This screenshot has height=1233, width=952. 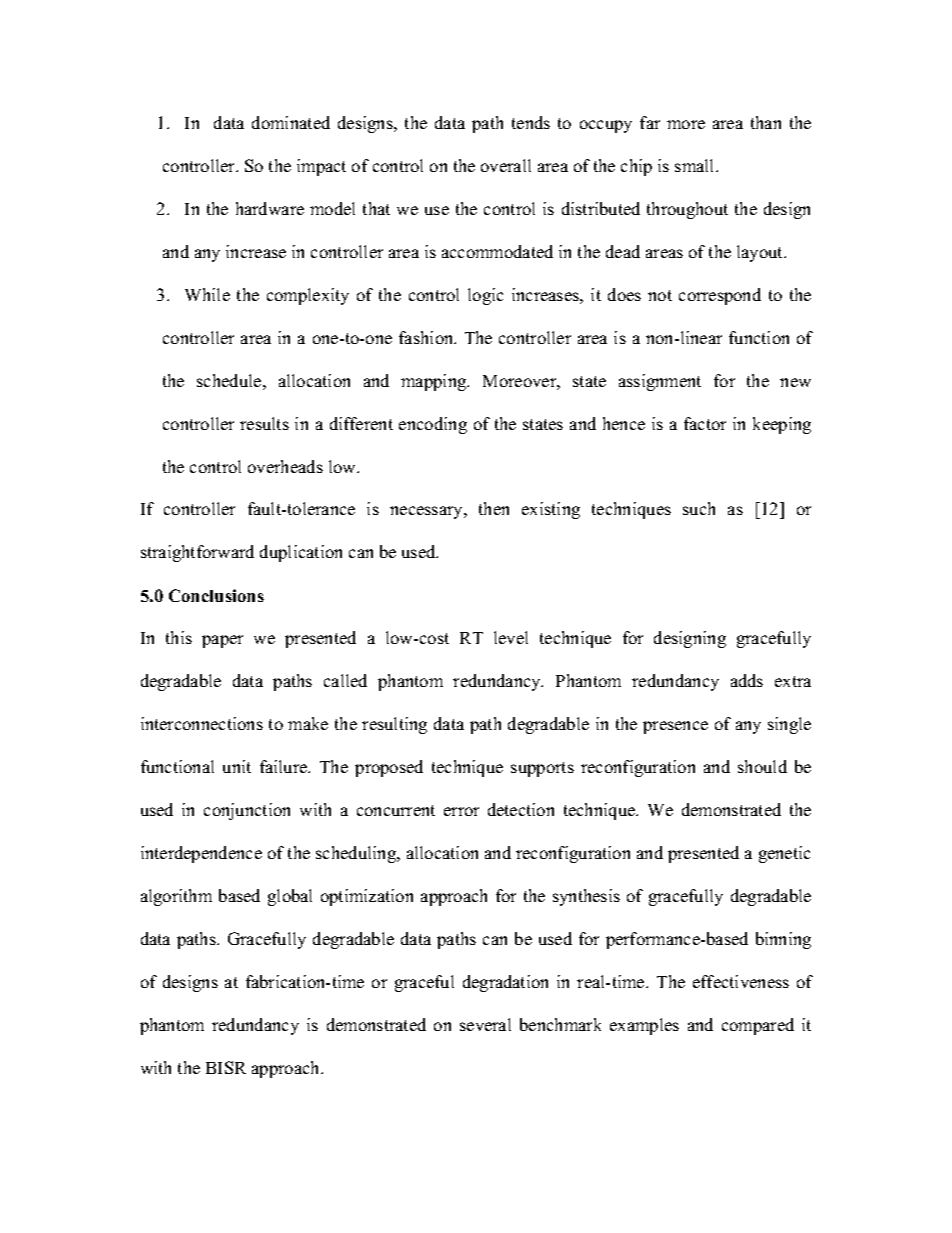 I want to click on degradation, so click(x=505, y=983).
